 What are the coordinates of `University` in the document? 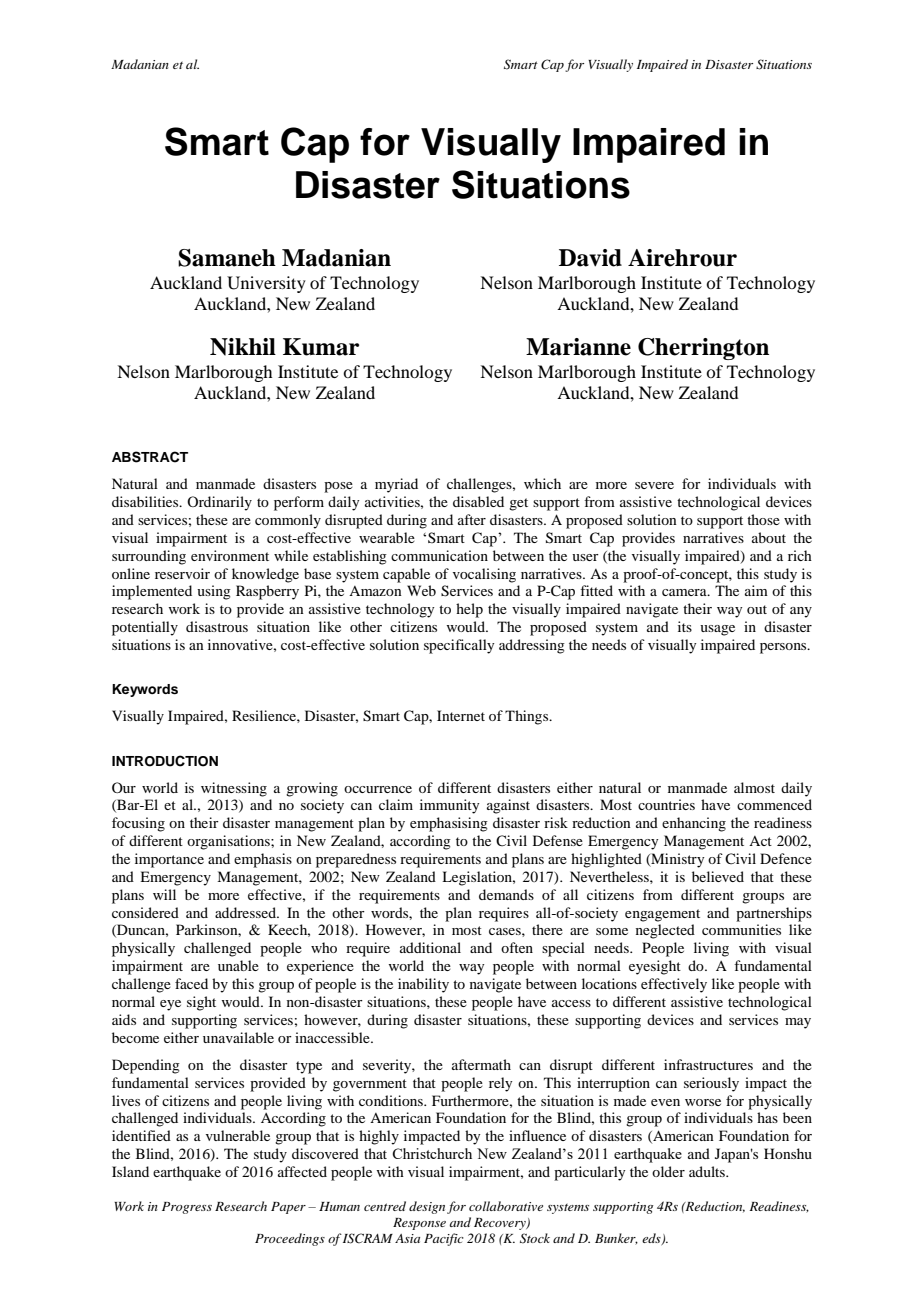 It's located at (266, 284).
